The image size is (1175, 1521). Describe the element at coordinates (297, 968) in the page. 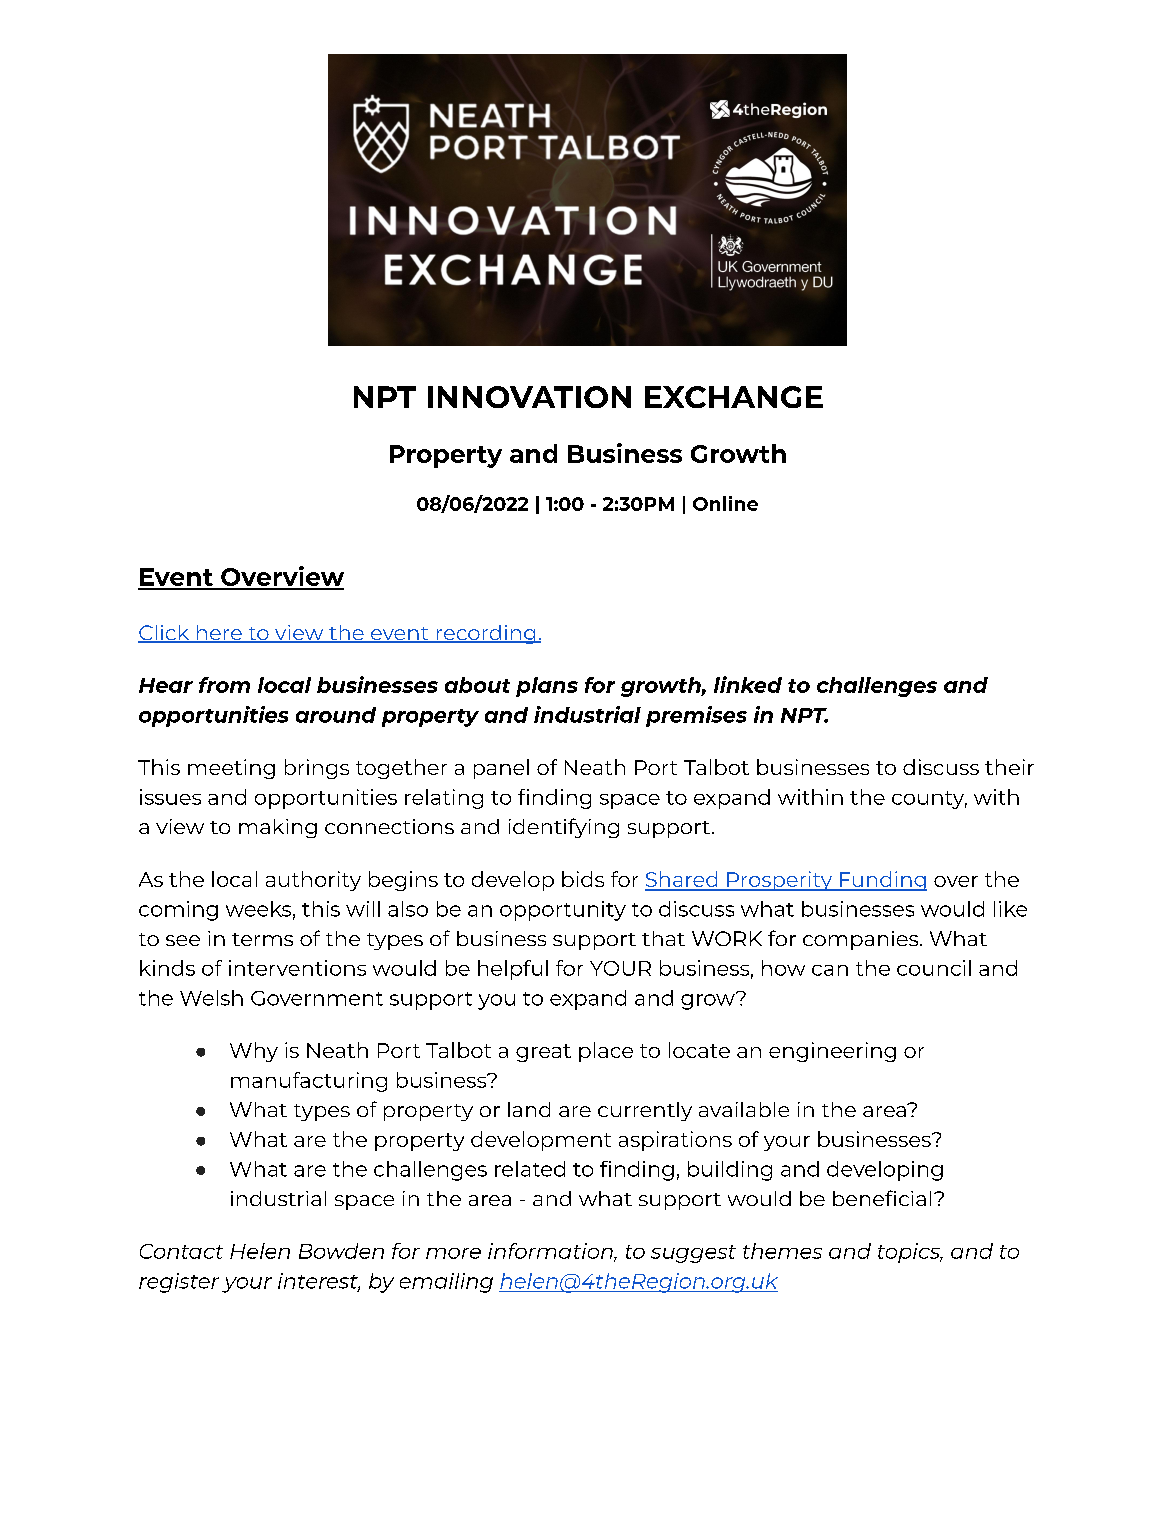

I see `interventions` at that location.
